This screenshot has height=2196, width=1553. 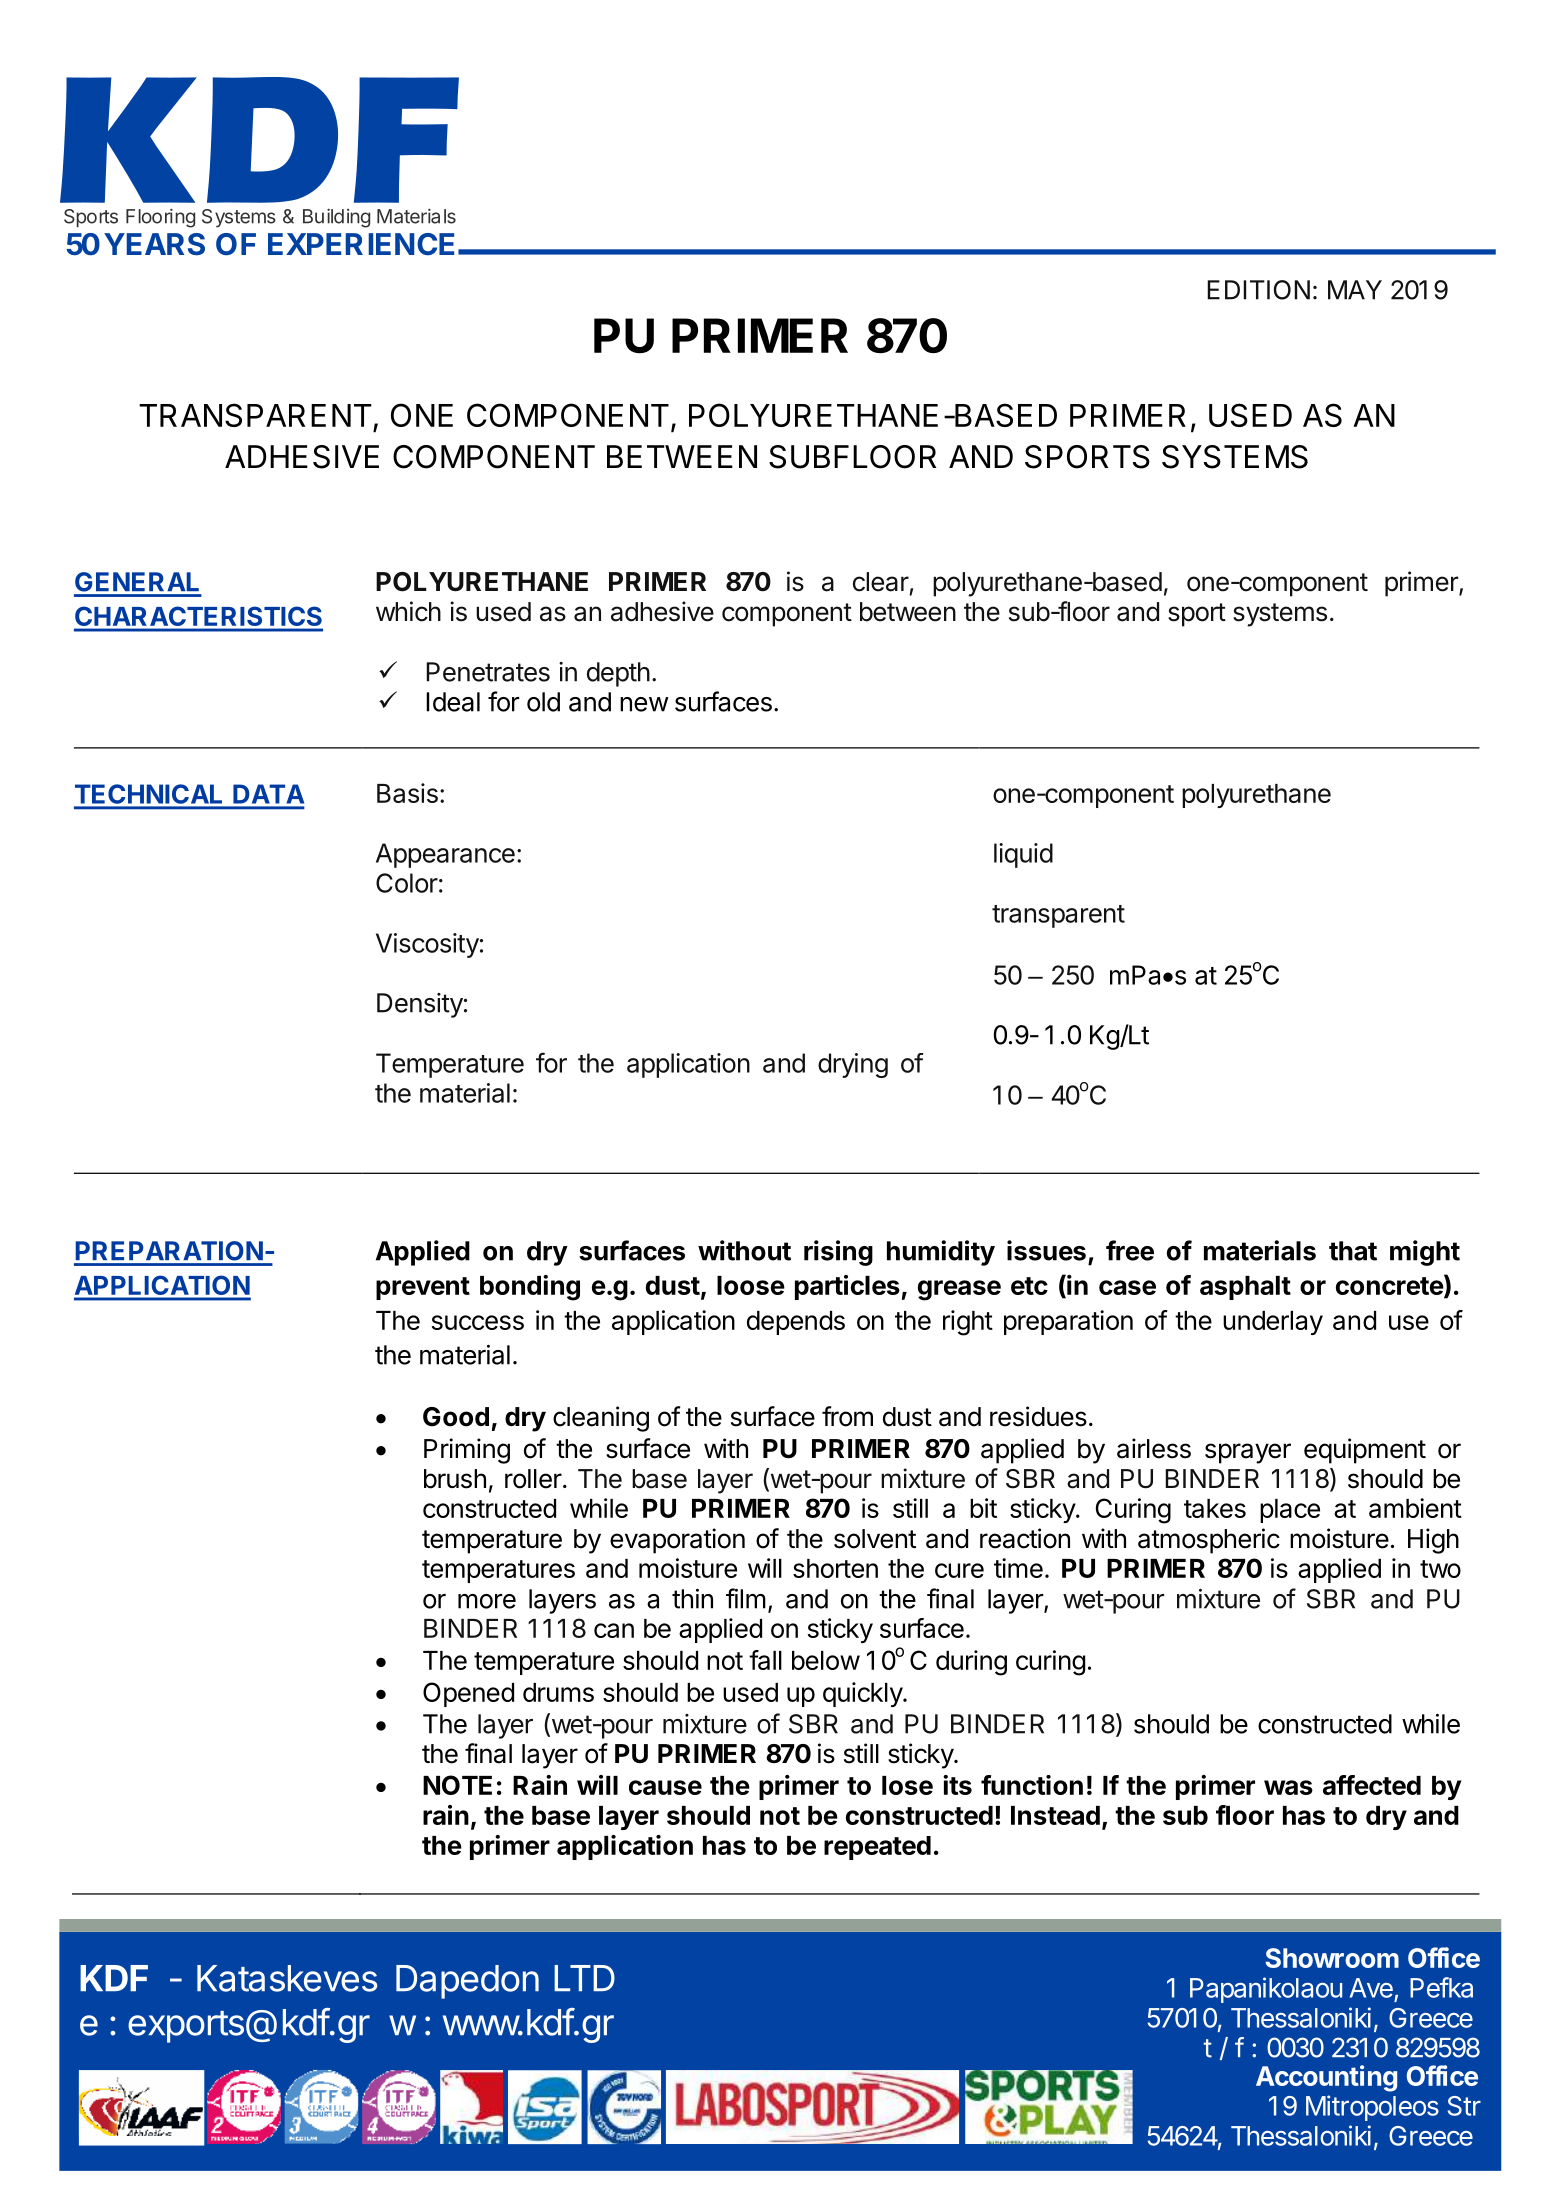 What do you see at coordinates (1353, 1251) in the screenshot?
I see `that` at bounding box center [1353, 1251].
